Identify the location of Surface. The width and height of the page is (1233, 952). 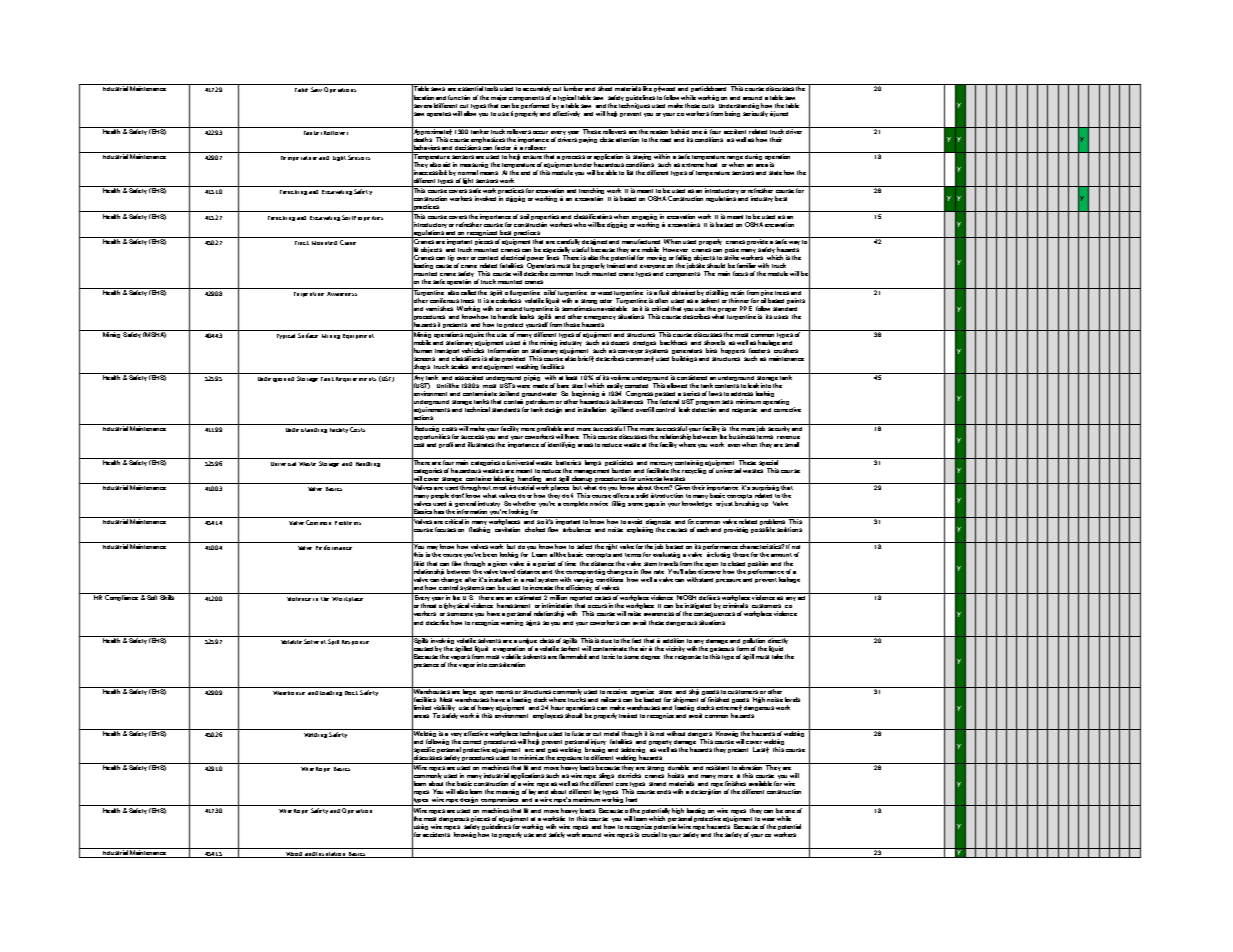
(308, 335).
